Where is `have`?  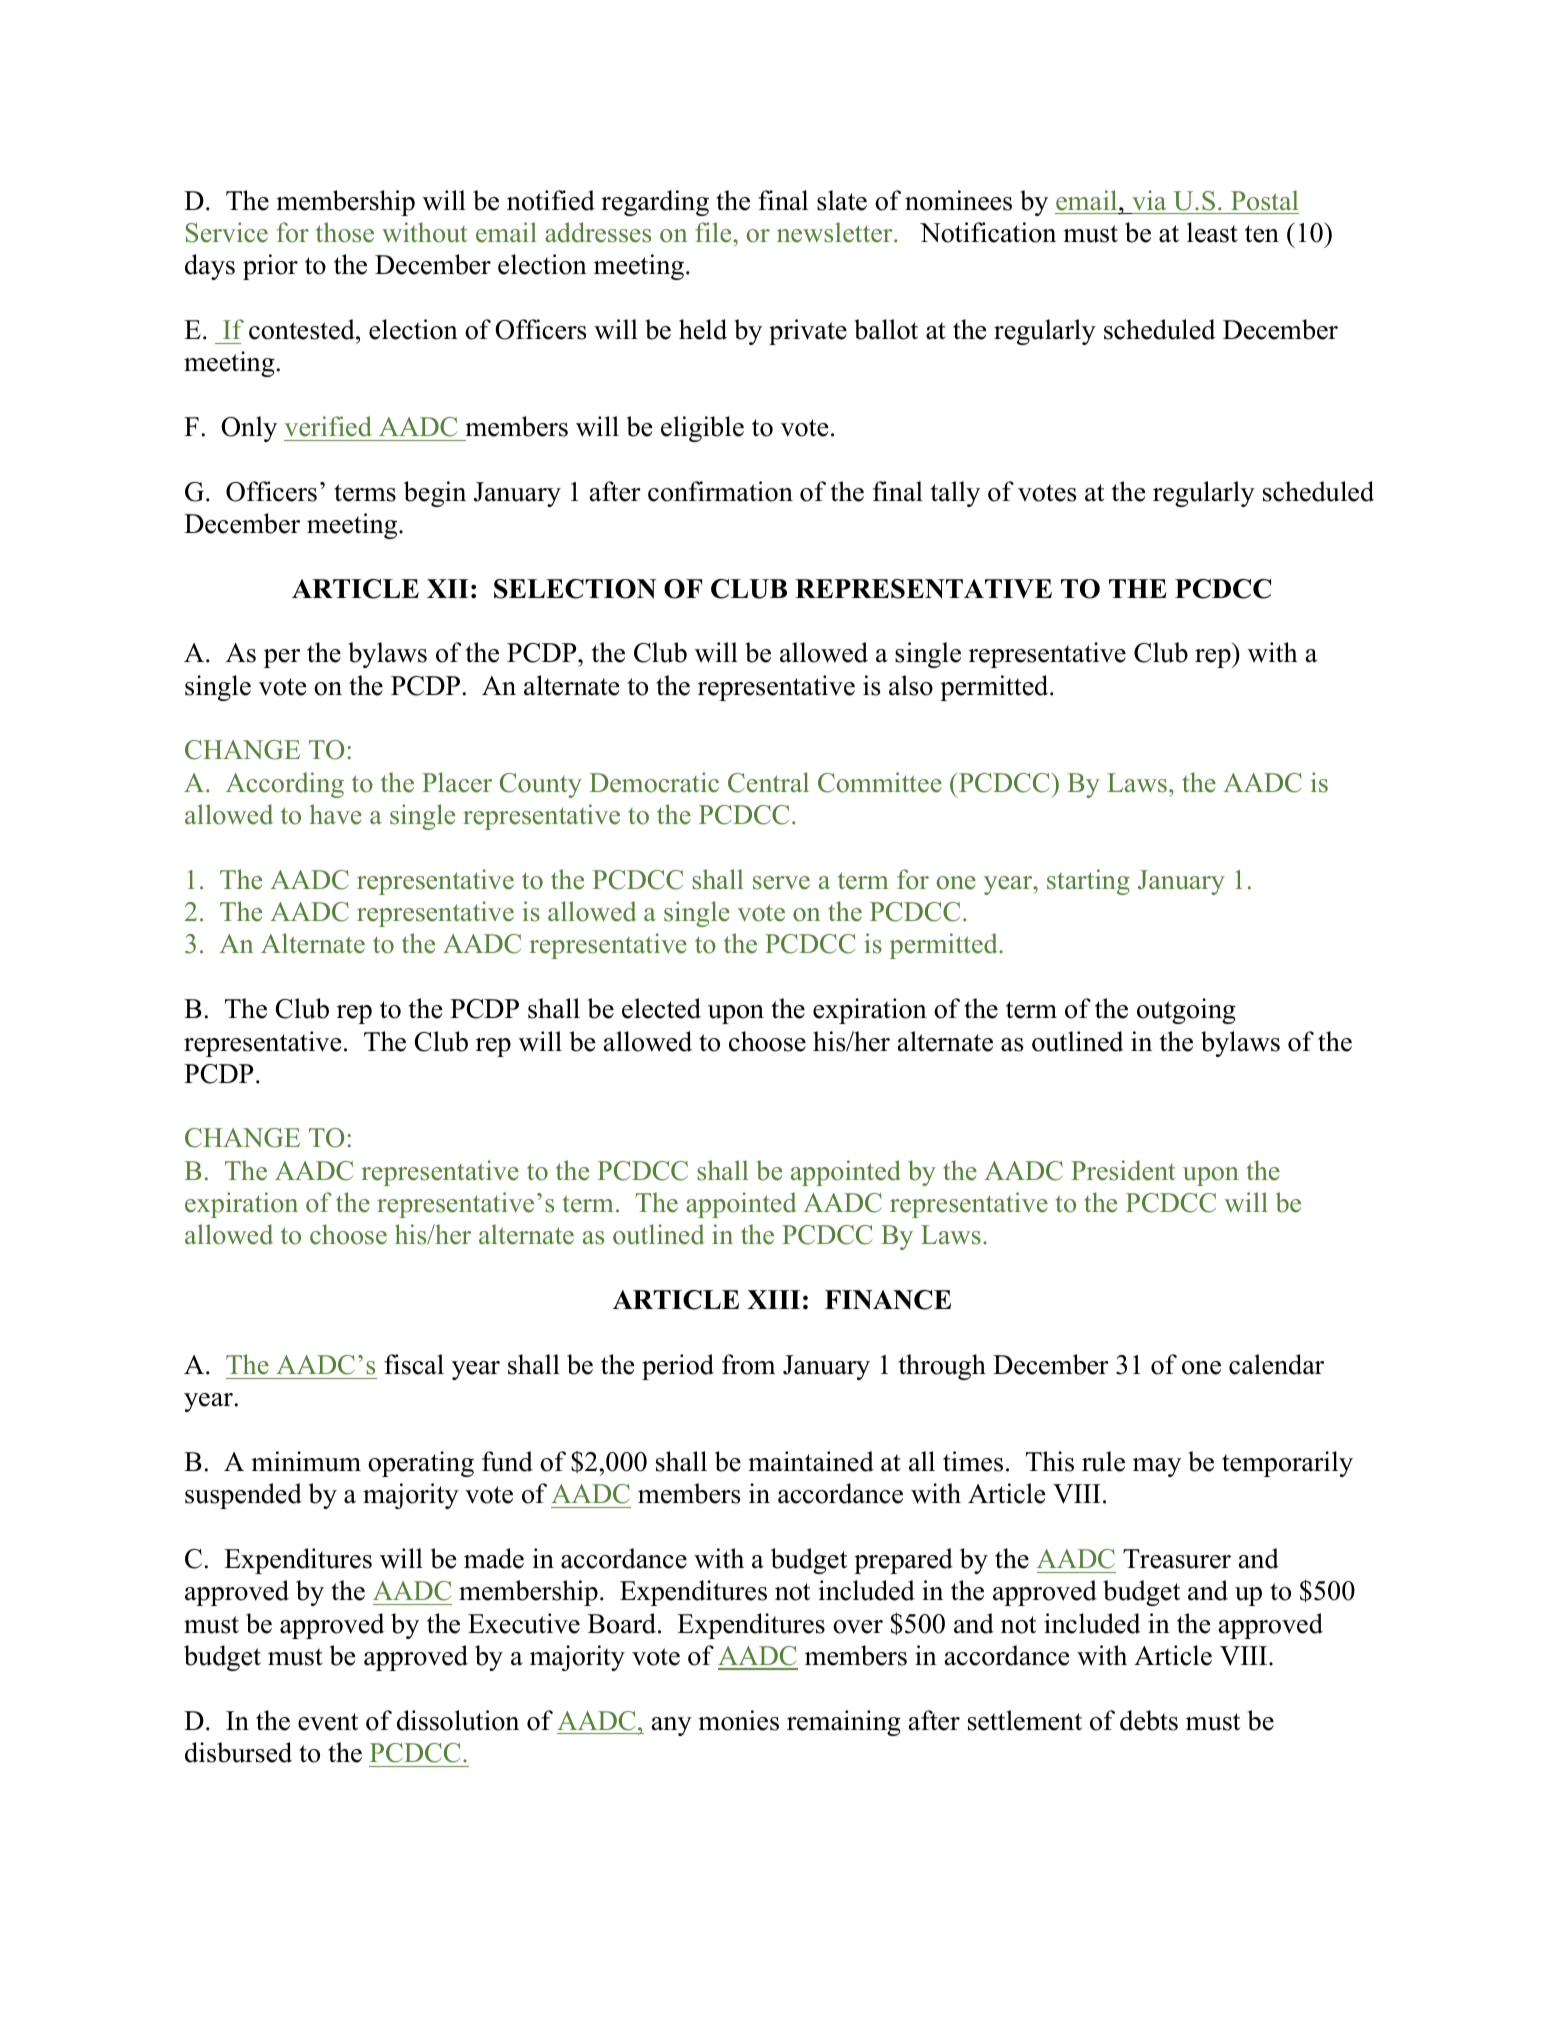
have is located at coordinates (336, 814).
